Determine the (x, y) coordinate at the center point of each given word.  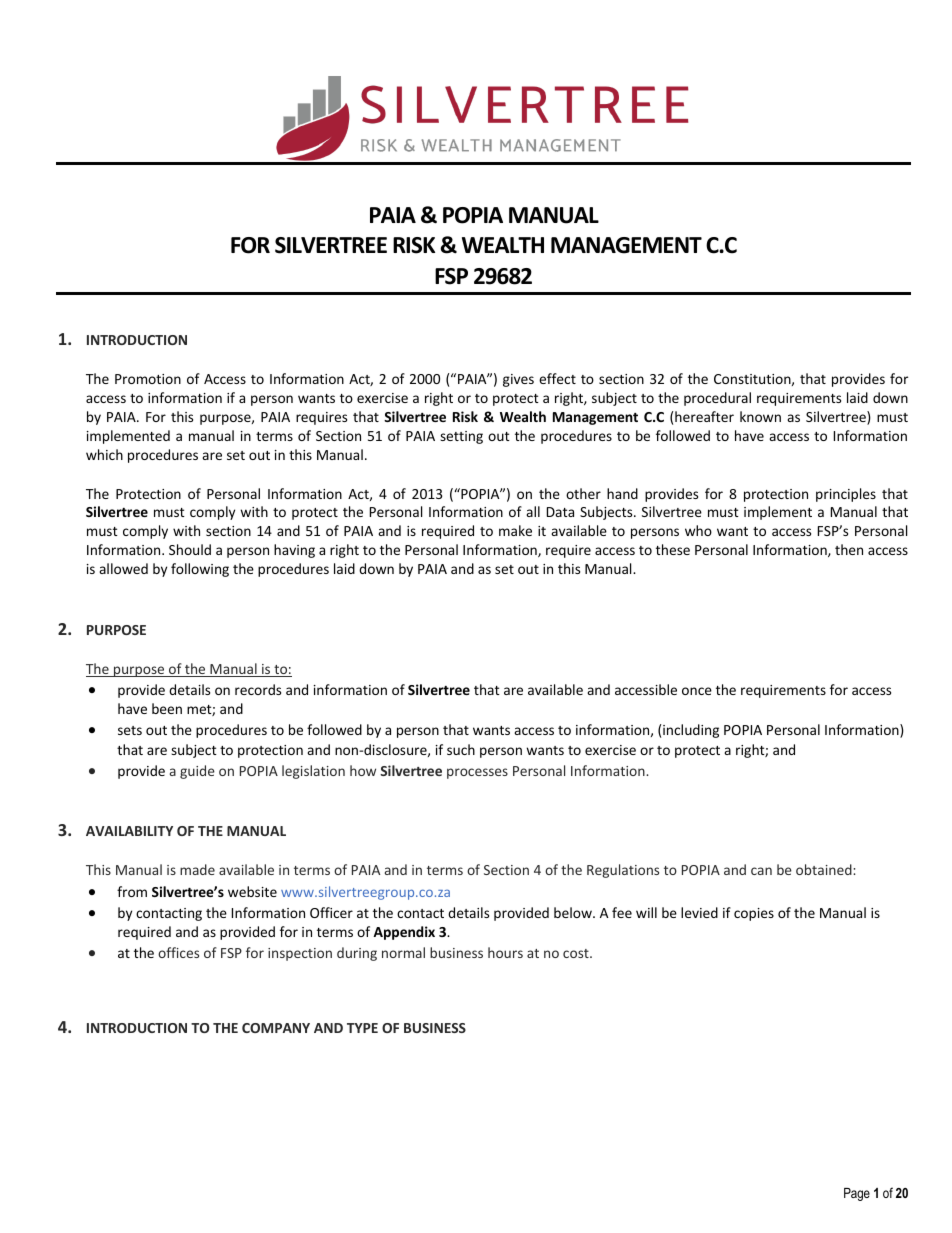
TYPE (362, 1028)
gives (518, 380)
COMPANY (276, 1028)
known (760, 416)
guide (197, 772)
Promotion (148, 379)
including (691, 731)
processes (477, 773)
